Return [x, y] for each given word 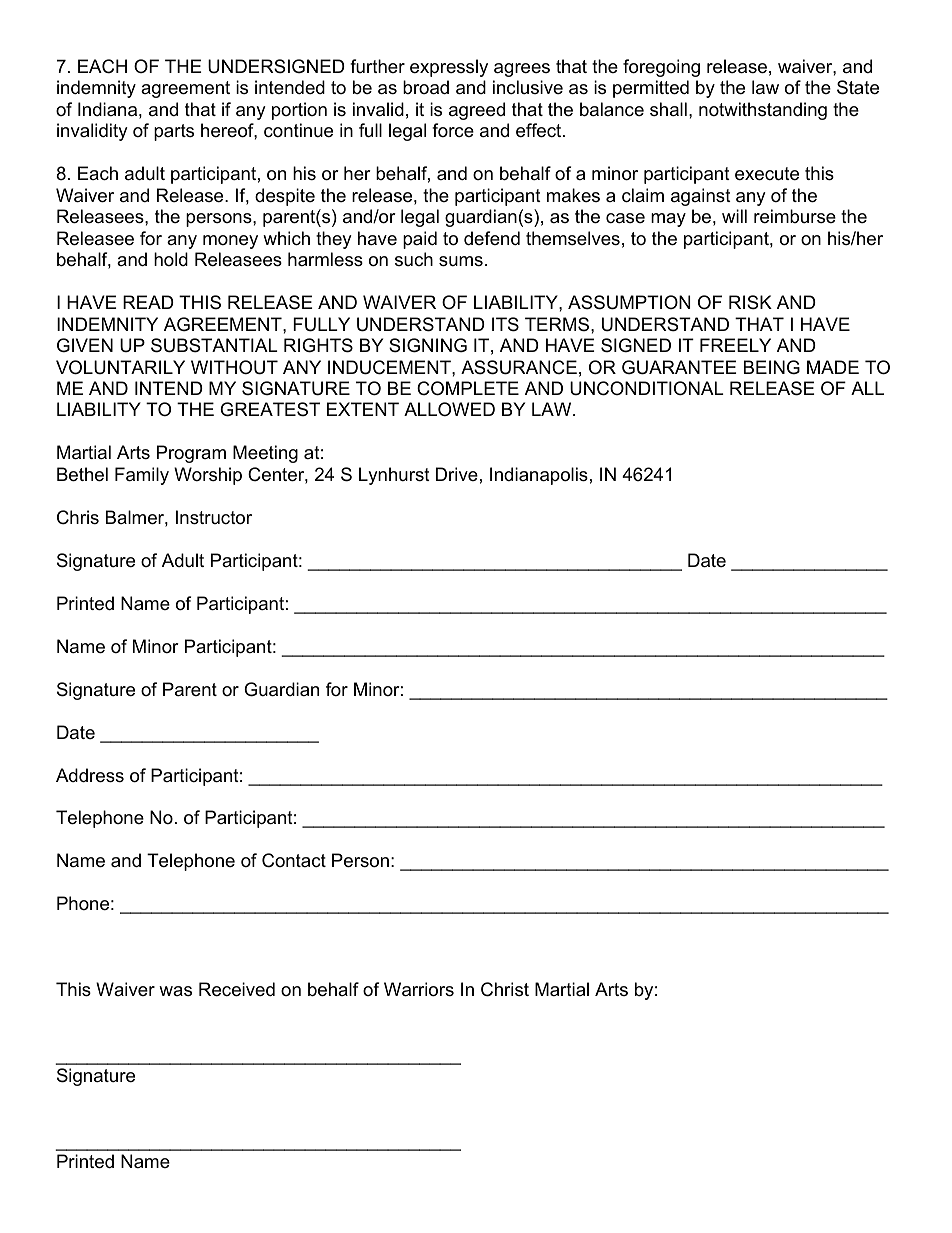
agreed [477, 111]
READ [148, 302]
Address [90, 775]
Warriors [419, 989]
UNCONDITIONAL [647, 388]
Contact [294, 860]
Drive [457, 474]
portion [299, 111]
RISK [750, 302]
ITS [505, 324]
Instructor [214, 517]
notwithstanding [763, 111]
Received [237, 989]
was [175, 991]
